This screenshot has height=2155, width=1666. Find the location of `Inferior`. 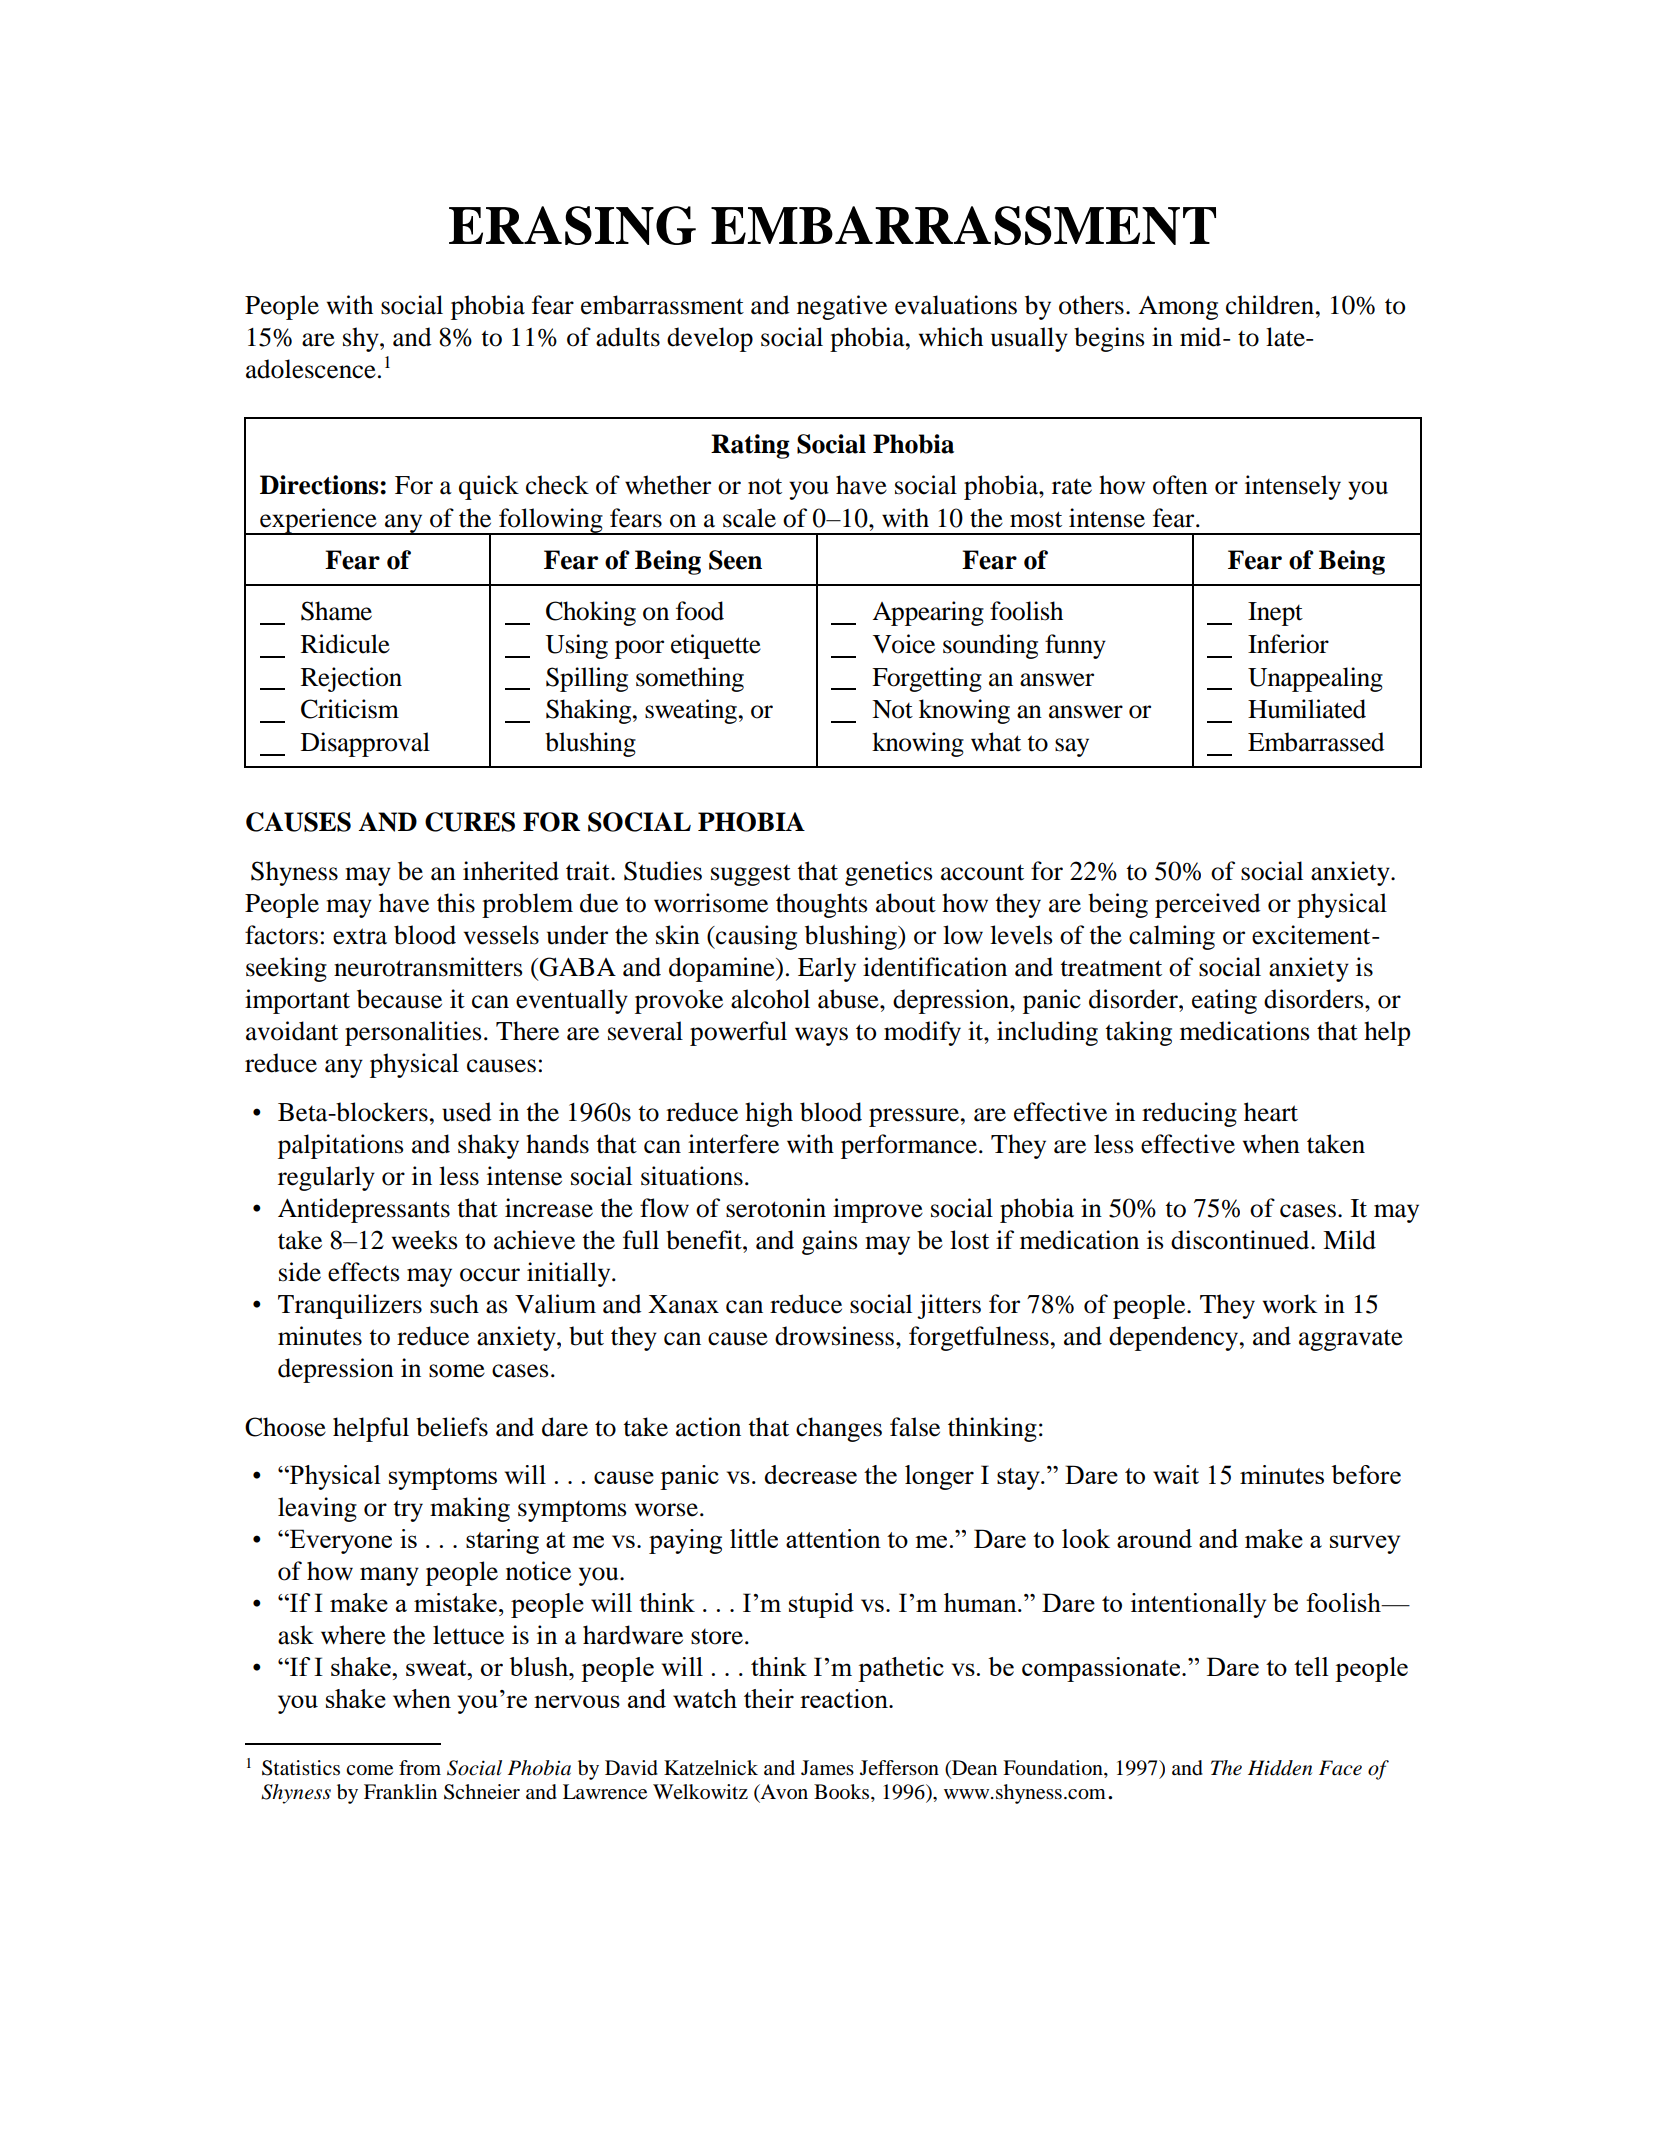

Inferior is located at coordinates (1288, 644).
